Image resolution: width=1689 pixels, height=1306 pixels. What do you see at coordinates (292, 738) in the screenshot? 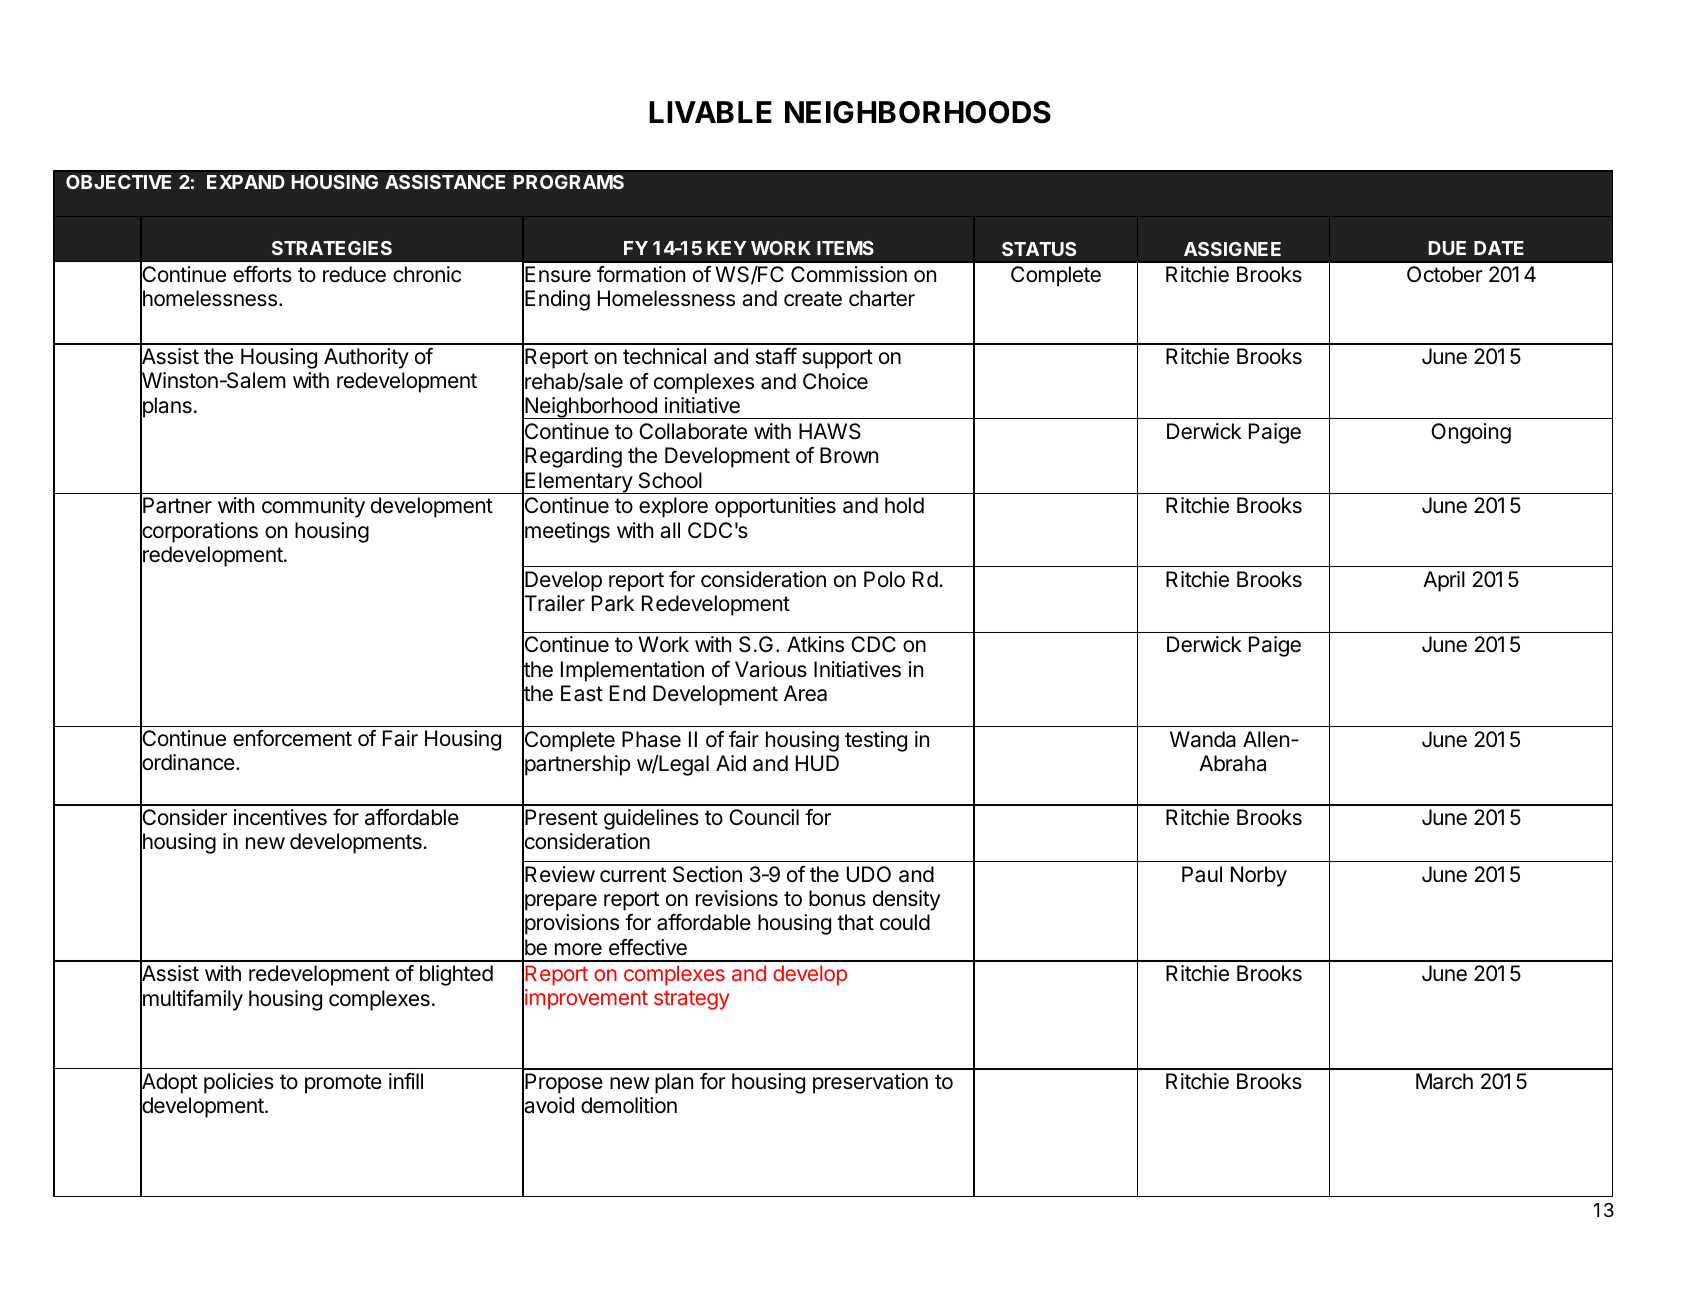
I see `enforcement` at bounding box center [292, 738].
